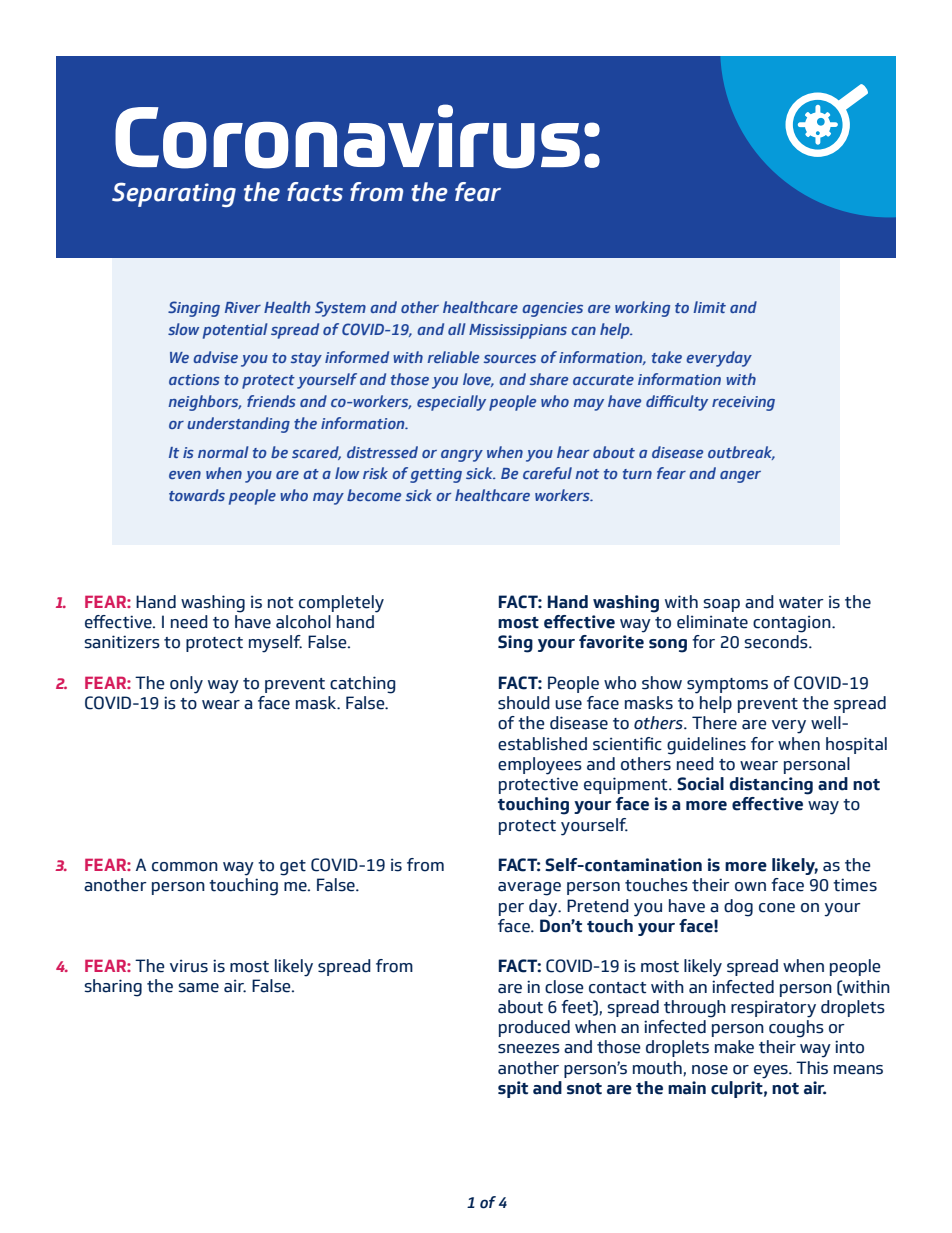 The image size is (952, 1233). I want to click on should, so click(524, 703).
